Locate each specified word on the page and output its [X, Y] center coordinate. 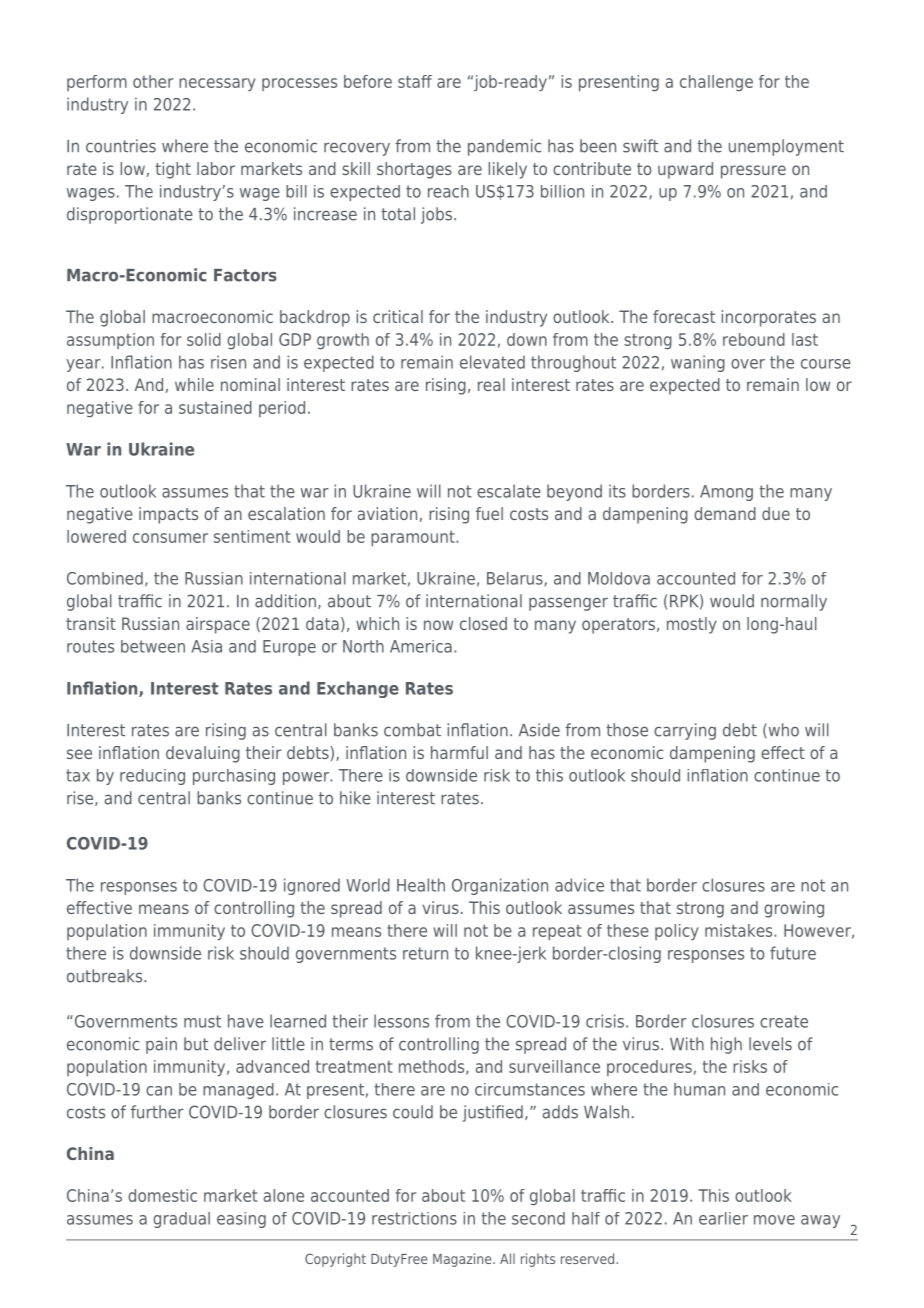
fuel [489, 513]
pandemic [504, 147]
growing [794, 909]
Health [421, 885]
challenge [716, 83]
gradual [181, 1220]
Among [726, 493]
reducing [152, 777]
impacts [168, 515]
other [153, 81]
